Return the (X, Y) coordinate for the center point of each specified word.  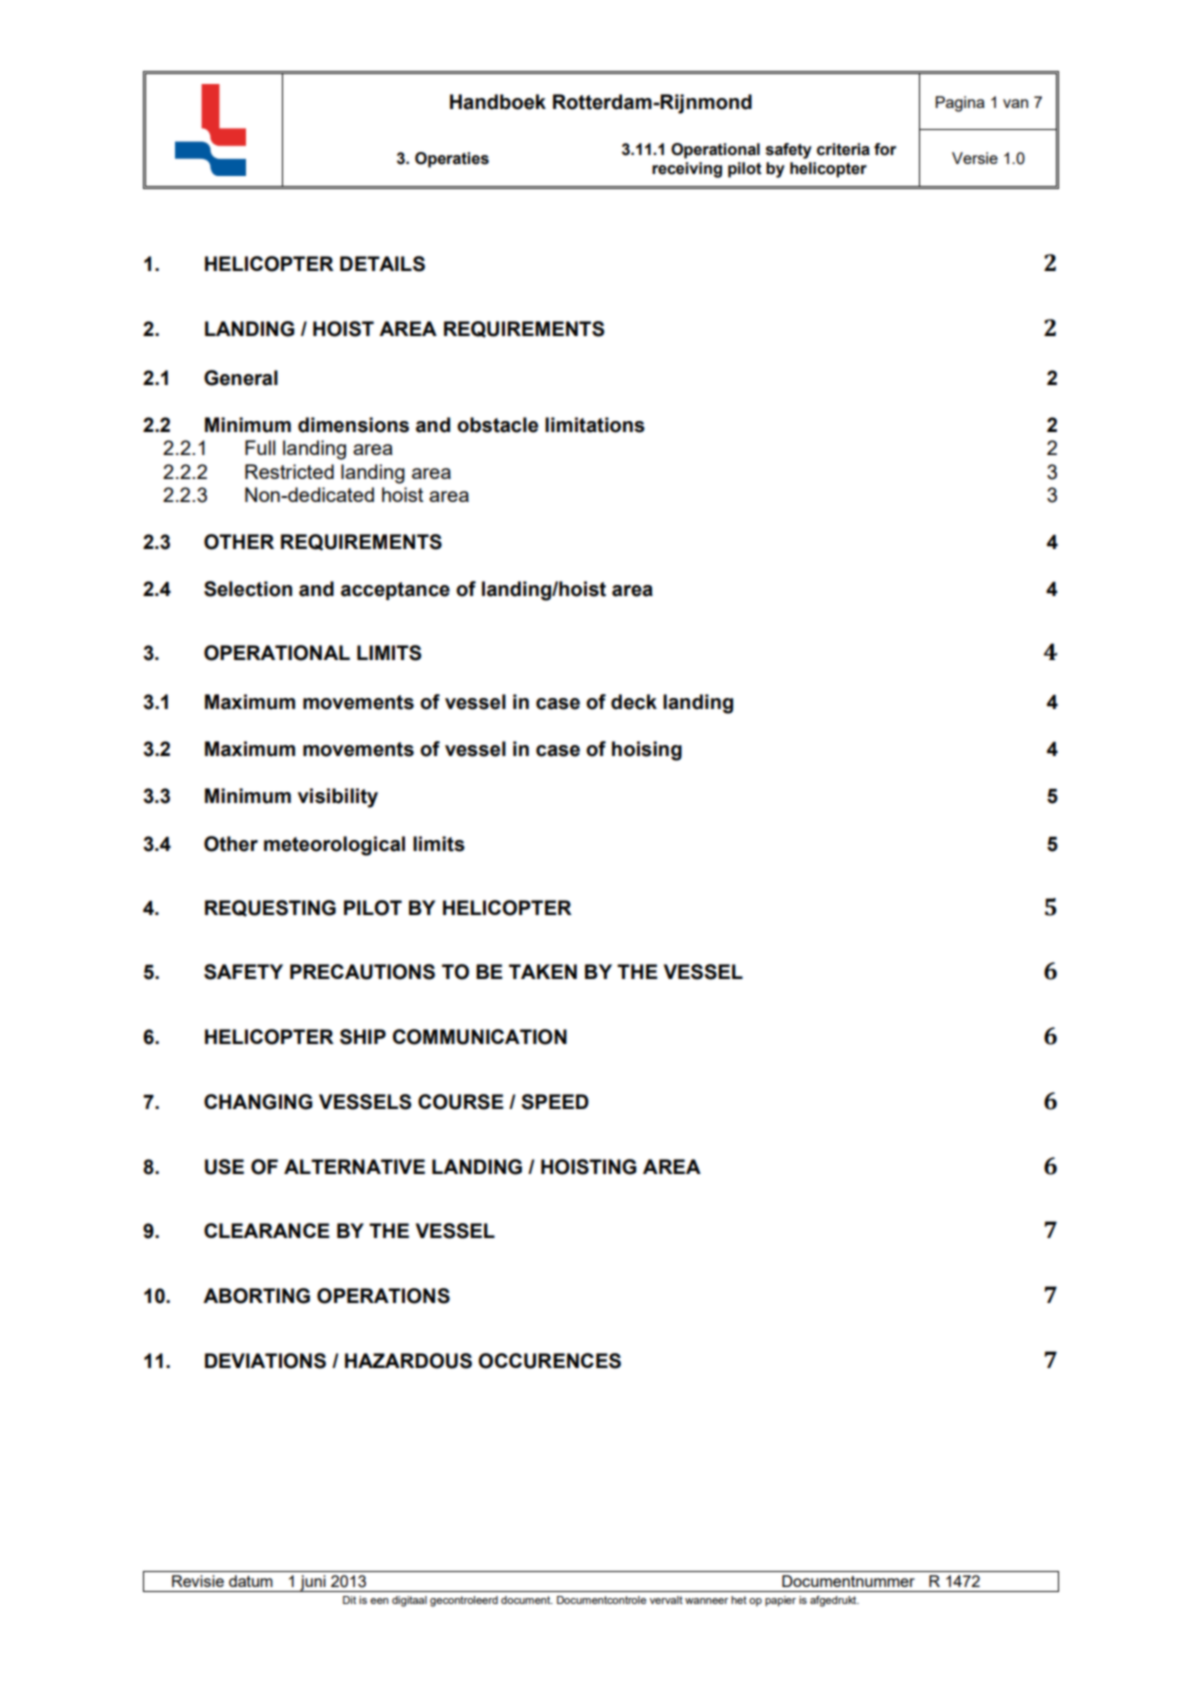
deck (634, 702)
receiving (687, 170)
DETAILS (382, 264)
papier (780, 1601)
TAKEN (543, 971)
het (739, 1600)
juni (313, 1583)
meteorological (334, 846)
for (885, 149)
